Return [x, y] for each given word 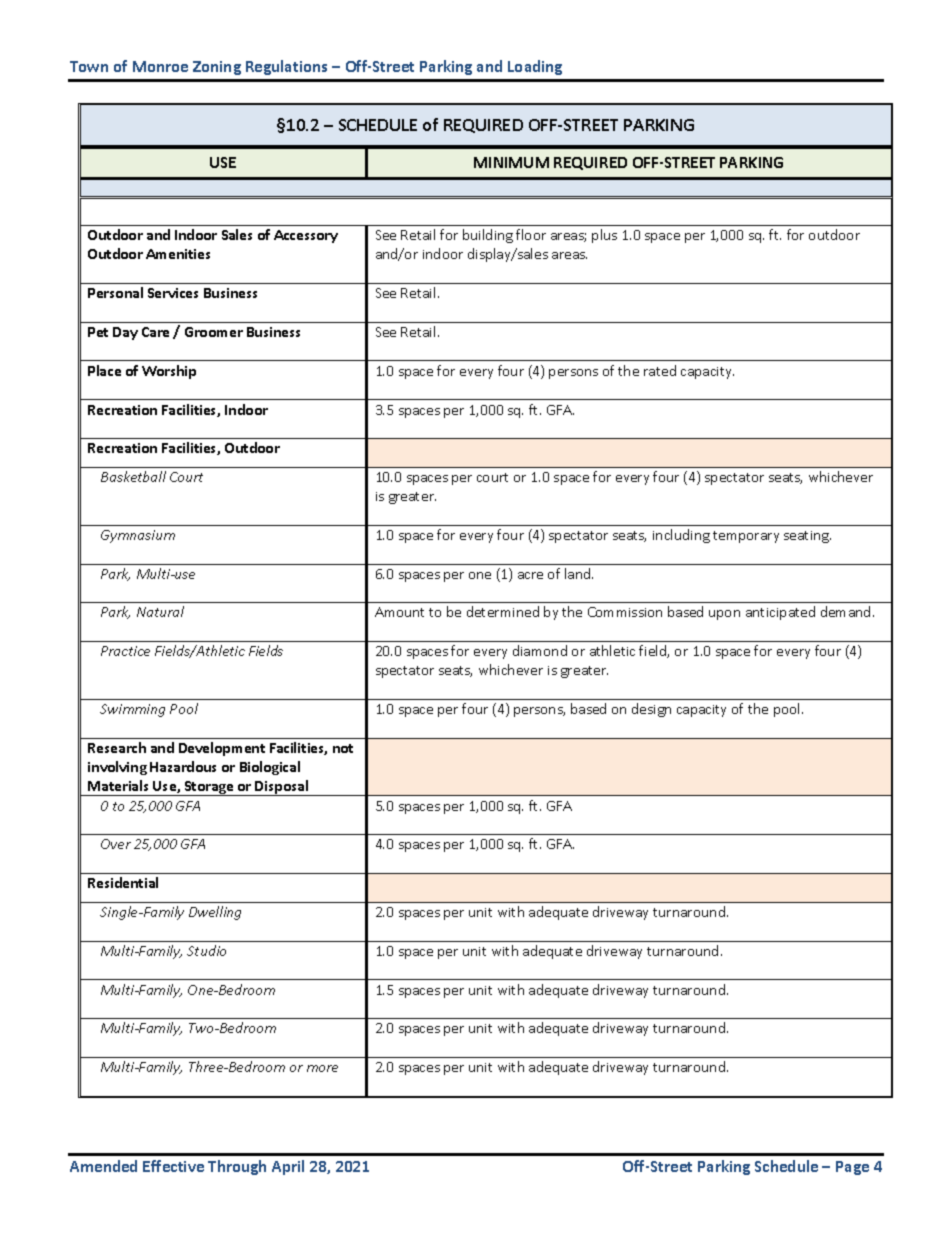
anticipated [780, 613]
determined [503, 611]
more [322, 1068]
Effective [173, 1166]
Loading [535, 67]
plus [604, 236]
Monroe [160, 66]
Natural [160, 611]
